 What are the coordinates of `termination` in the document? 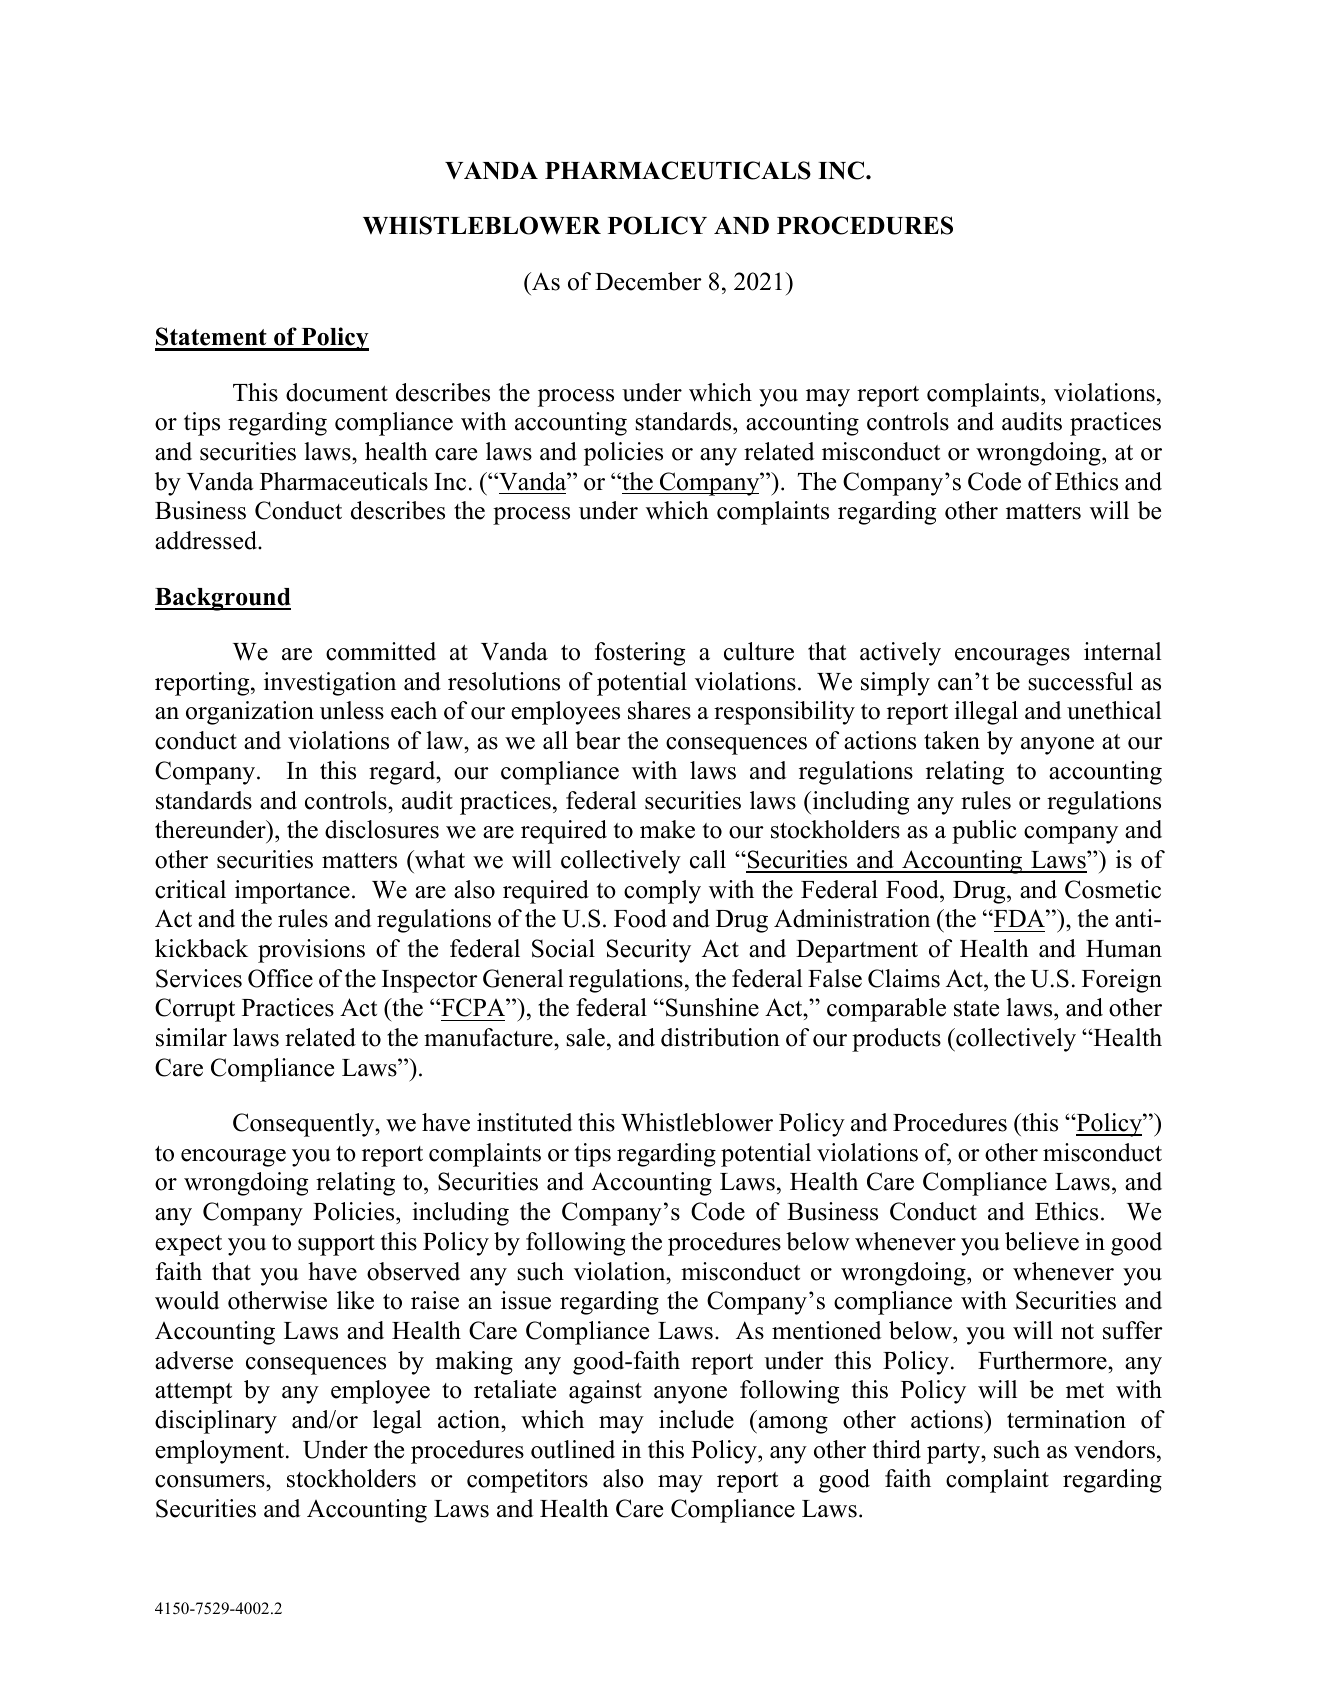 It's located at (1066, 1419).
